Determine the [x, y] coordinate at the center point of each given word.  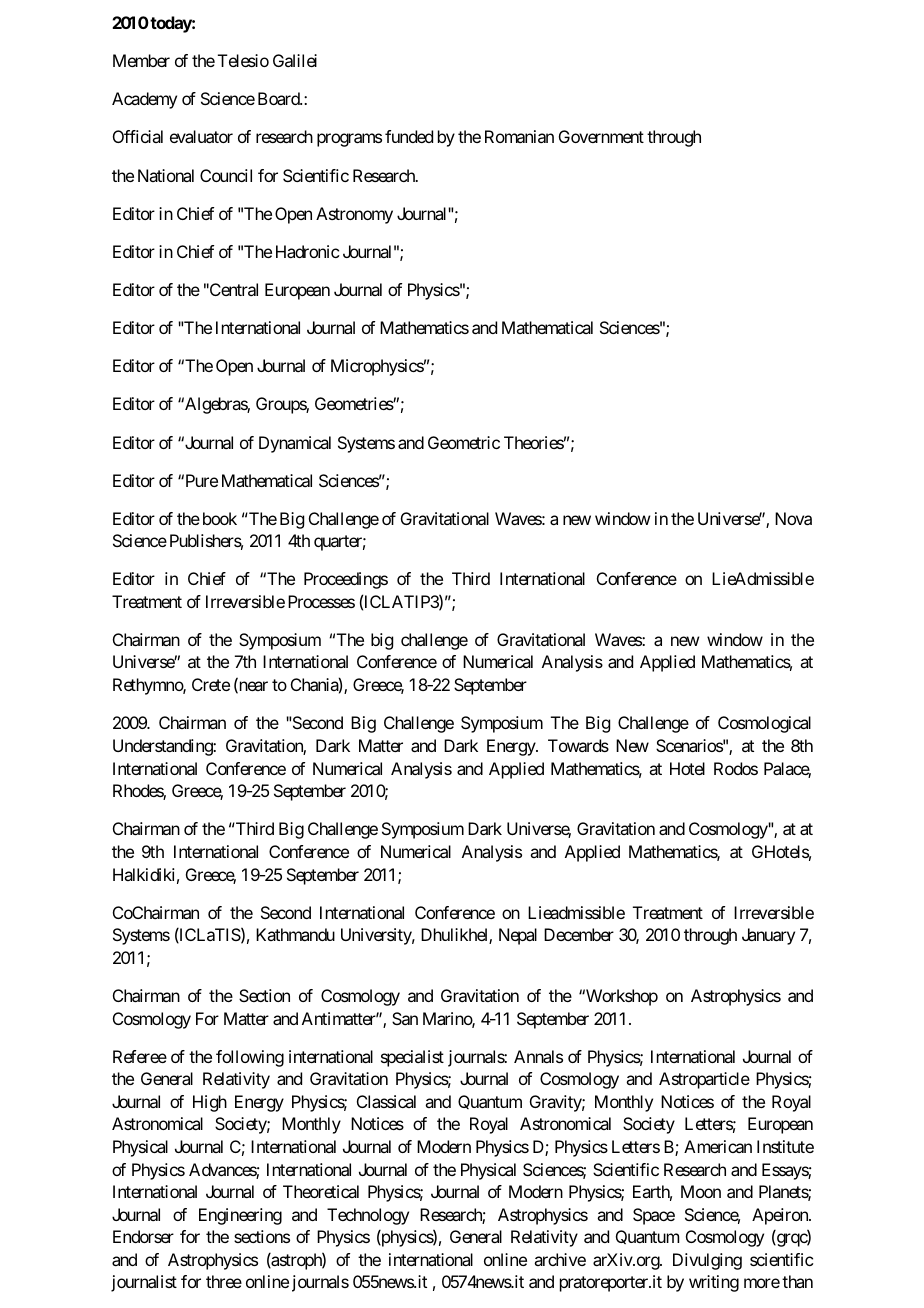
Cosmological [764, 724]
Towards [578, 745]
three [224, 1281]
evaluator [201, 136]
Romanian [519, 136]
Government [601, 136]
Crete [211, 684]
